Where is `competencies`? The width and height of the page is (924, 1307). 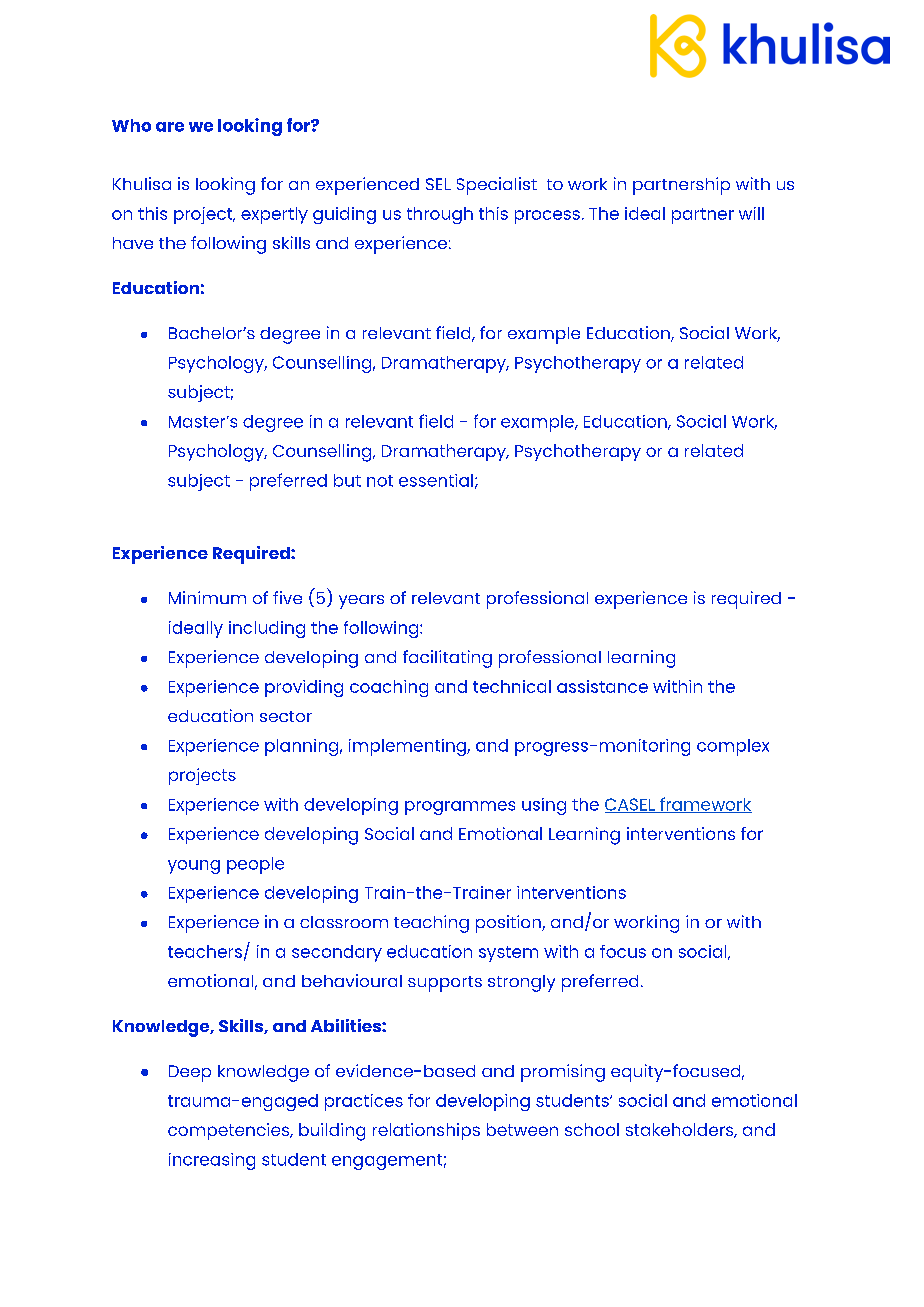 competencies is located at coordinates (230, 1131).
